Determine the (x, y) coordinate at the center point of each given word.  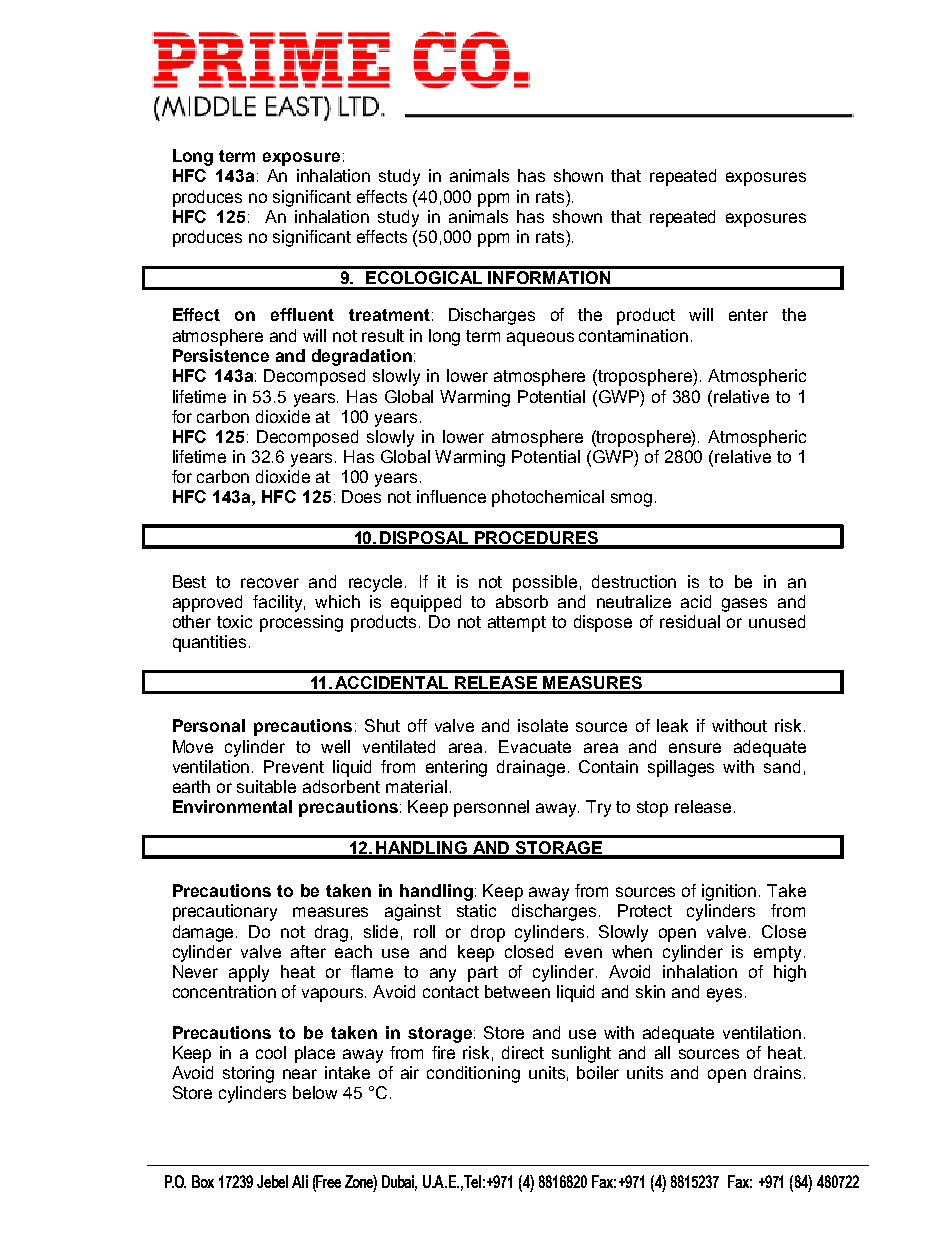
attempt (517, 624)
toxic (234, 621)
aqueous (540, 339)
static (476, 910)
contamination (633, 335)
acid (696, 601)
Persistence (221, 355)
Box (203, 1181)
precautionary (225, 912)
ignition (729, 892)
